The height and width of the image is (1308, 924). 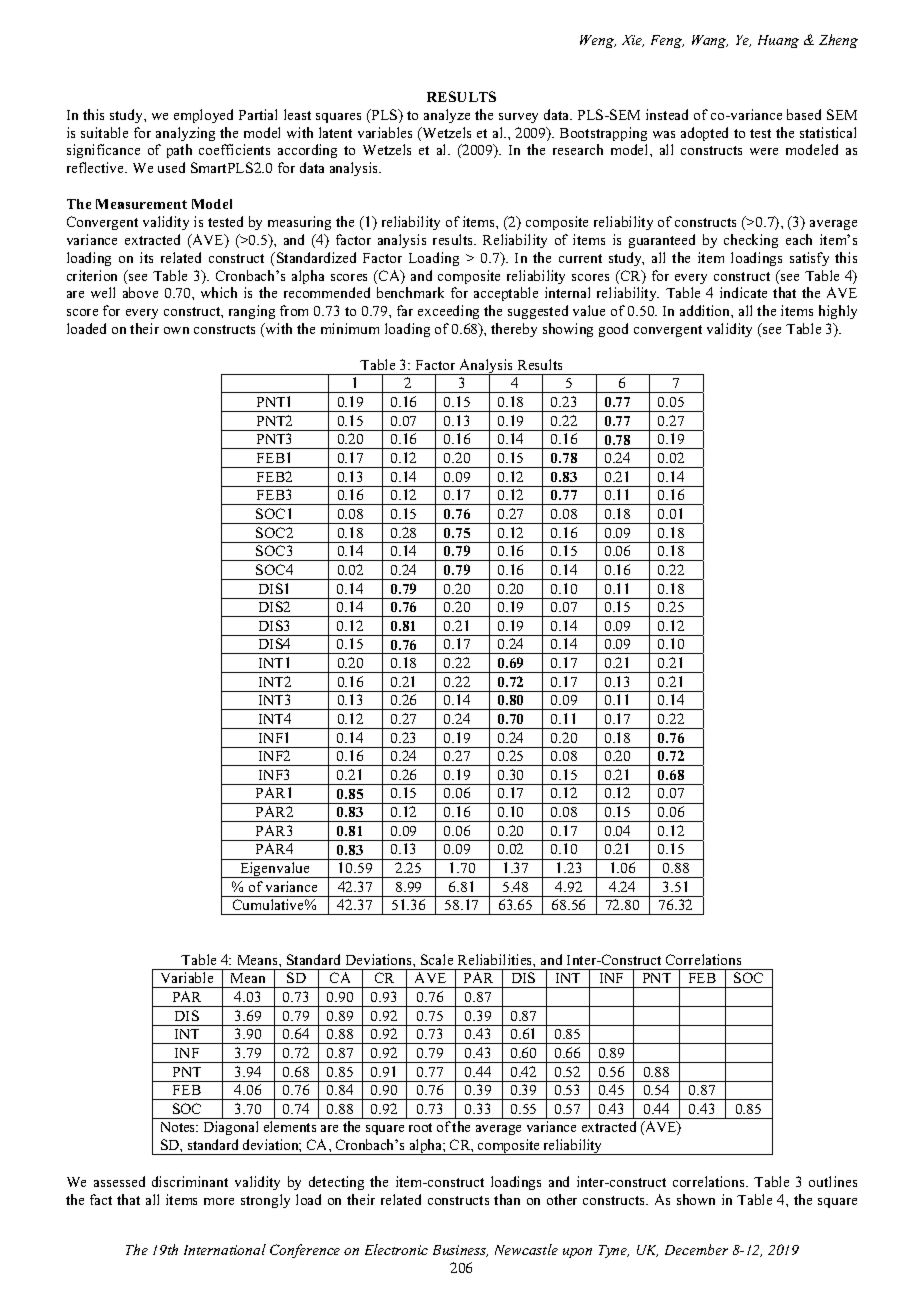 What do you see at coordinates (219, 1201) in the image?
I see `more` at bounding box center [219, 1201].
